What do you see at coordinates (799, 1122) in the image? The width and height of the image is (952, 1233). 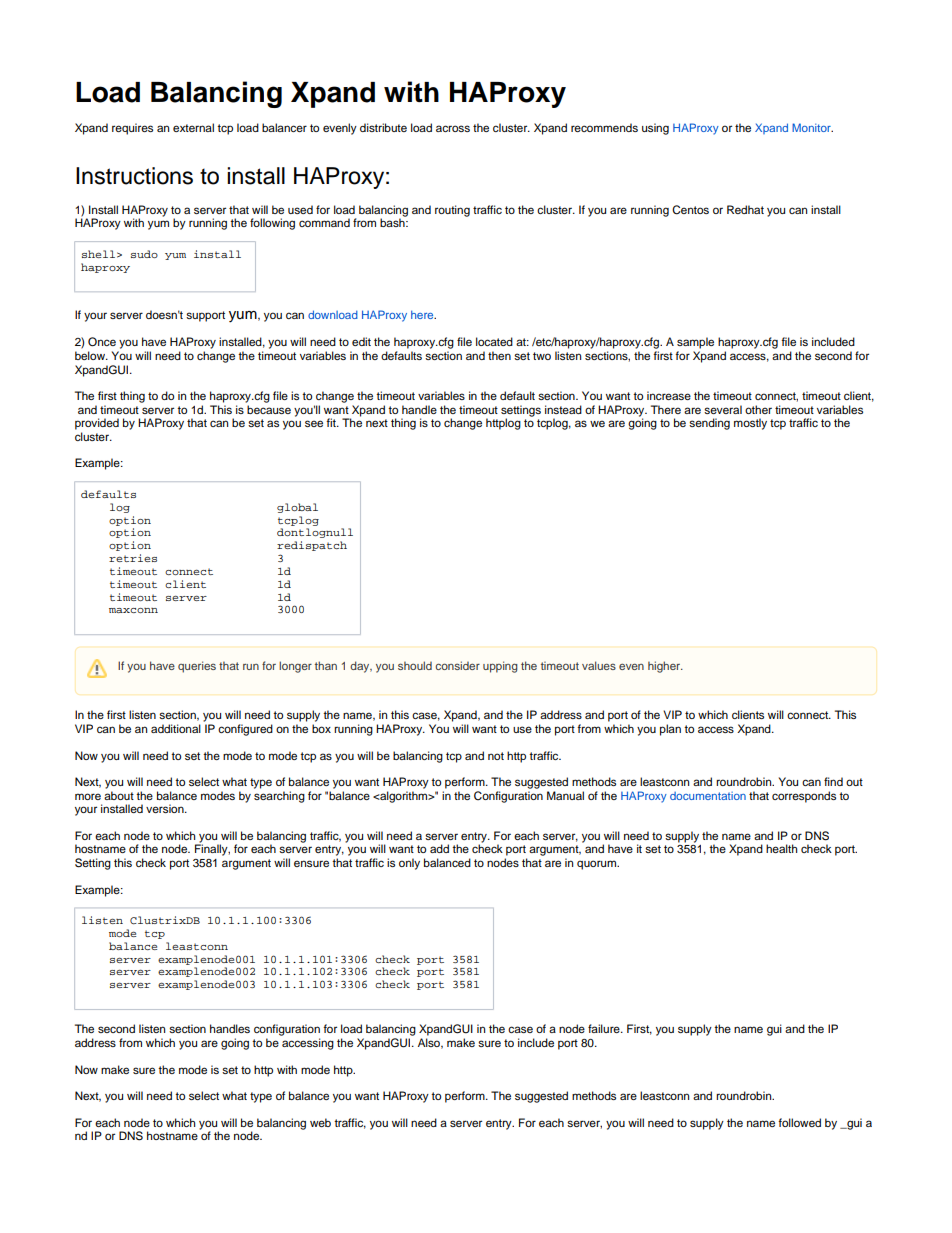 I see `followed` at bounding box center [799, 1122].
